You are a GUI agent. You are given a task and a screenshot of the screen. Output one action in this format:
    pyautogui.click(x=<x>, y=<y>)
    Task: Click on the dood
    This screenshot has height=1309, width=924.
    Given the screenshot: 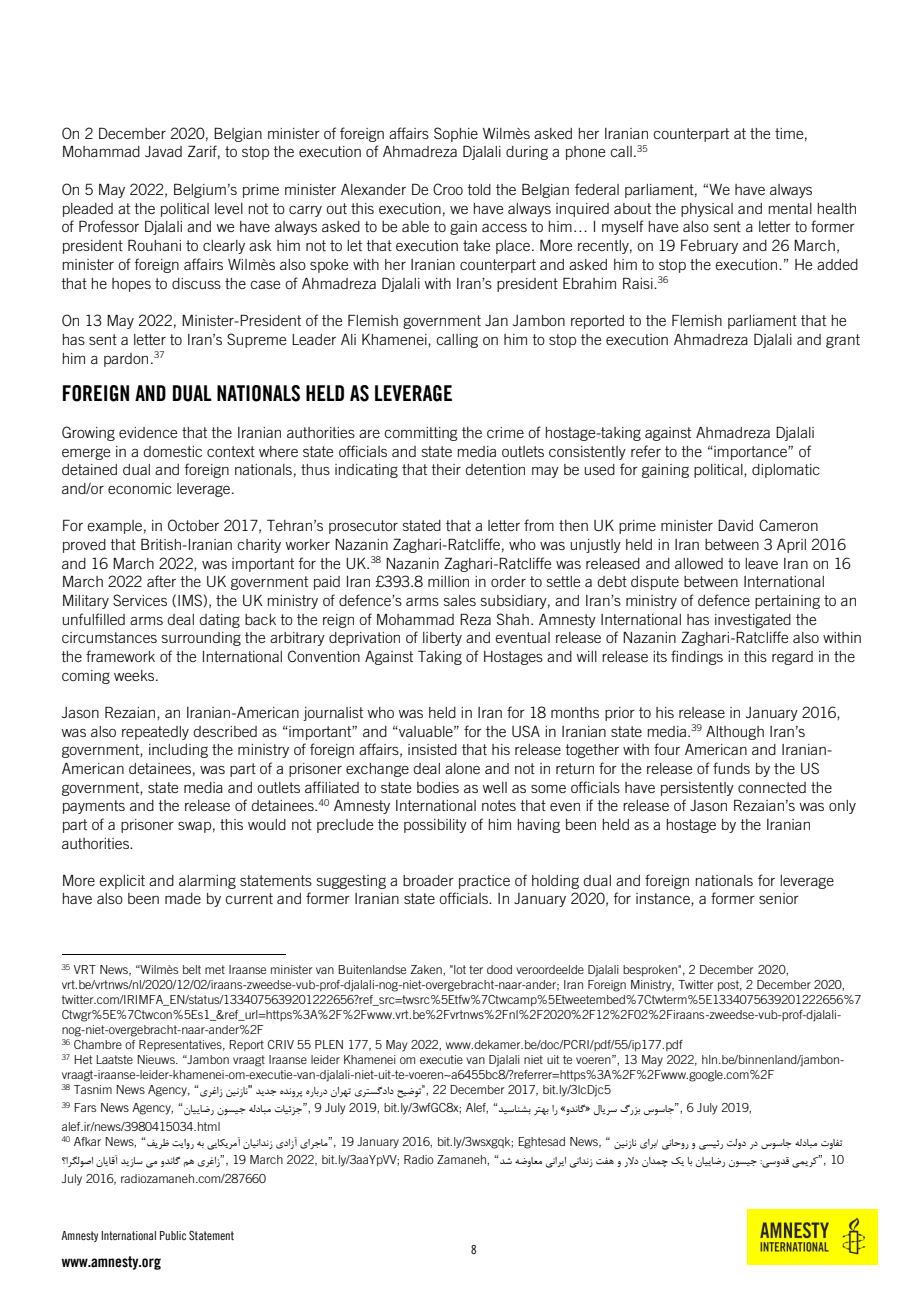 What is the action you would take?
    pyautogui.click(x=499, y=969)
